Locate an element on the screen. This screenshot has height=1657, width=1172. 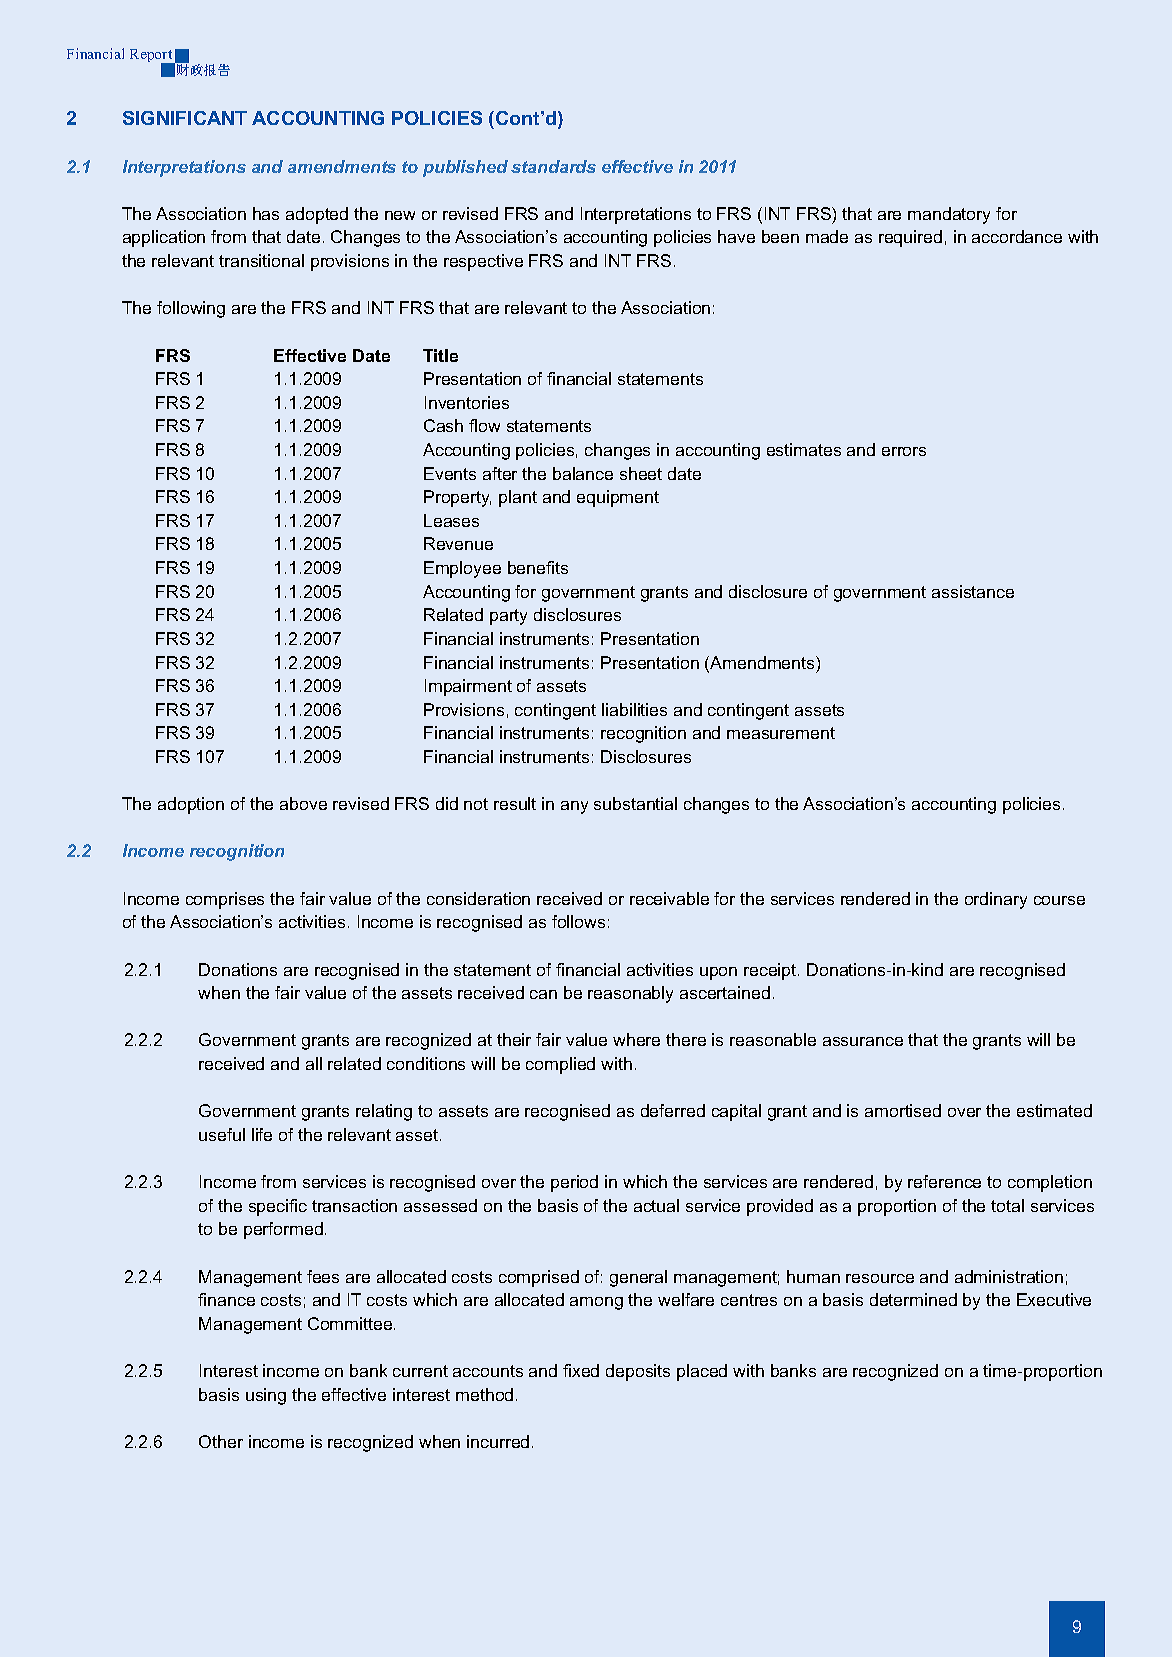
using is located at coordinates (266, 1396).
